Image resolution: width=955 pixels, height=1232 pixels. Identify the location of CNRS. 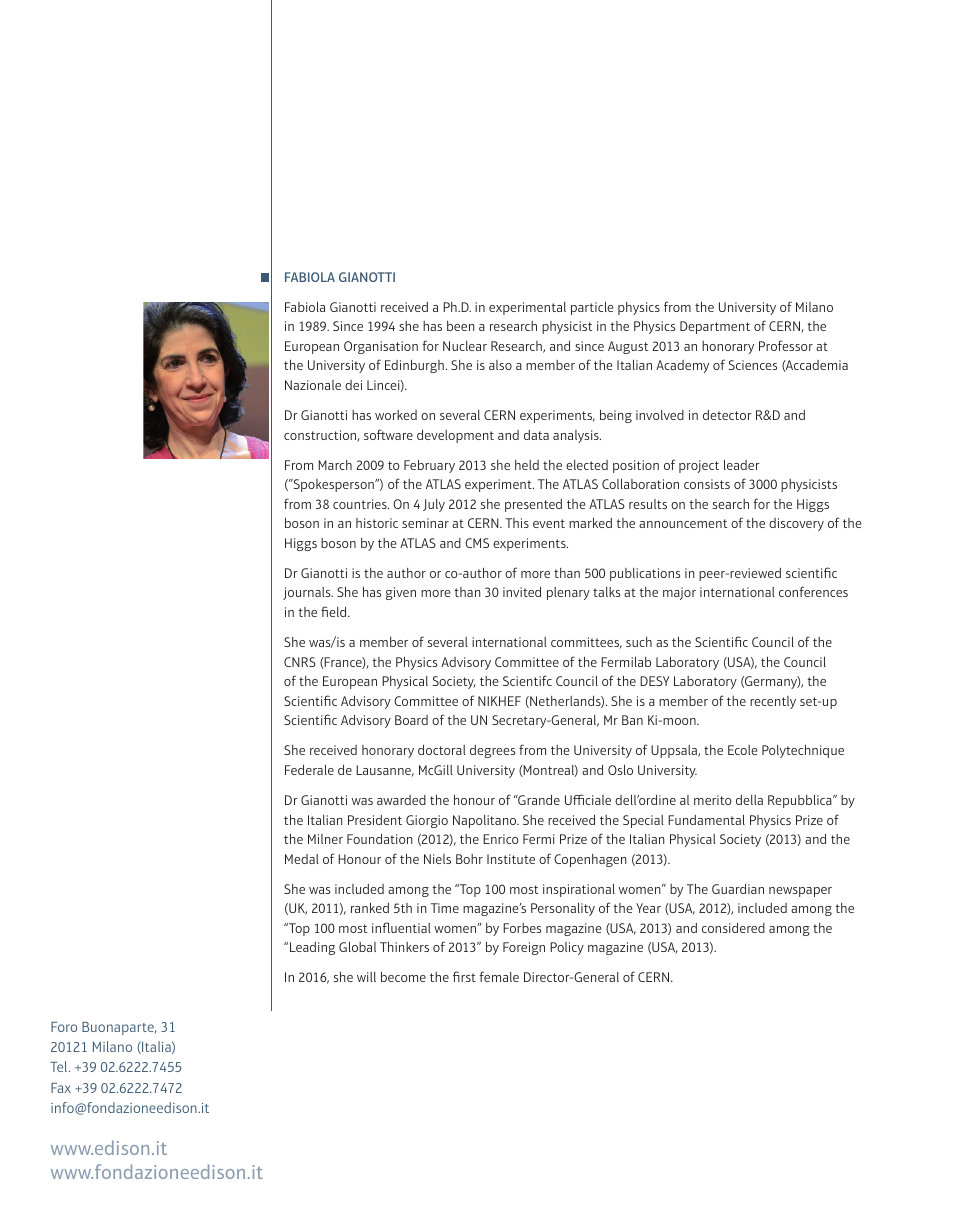
(300, 662).
